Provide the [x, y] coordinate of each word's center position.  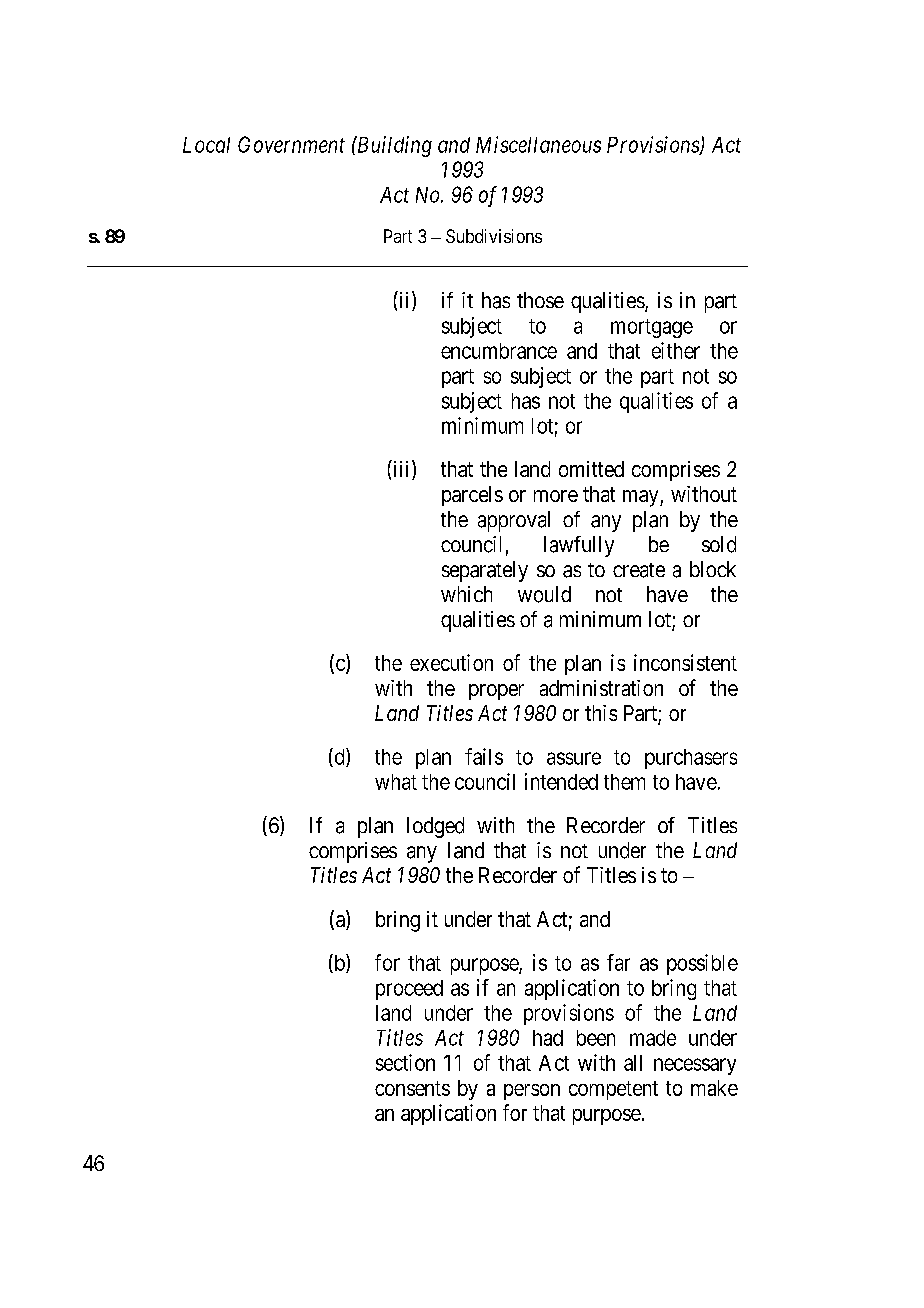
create [639, 570]
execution [451, 662]
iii [402, 470]
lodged [435, 827]
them [624, 782]
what [396, 782]
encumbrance [499, 351]
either [676, 350]
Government [291, 144]
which [466, 594]
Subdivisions [494, 236]
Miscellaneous [538, 144]
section [405, 1062]
